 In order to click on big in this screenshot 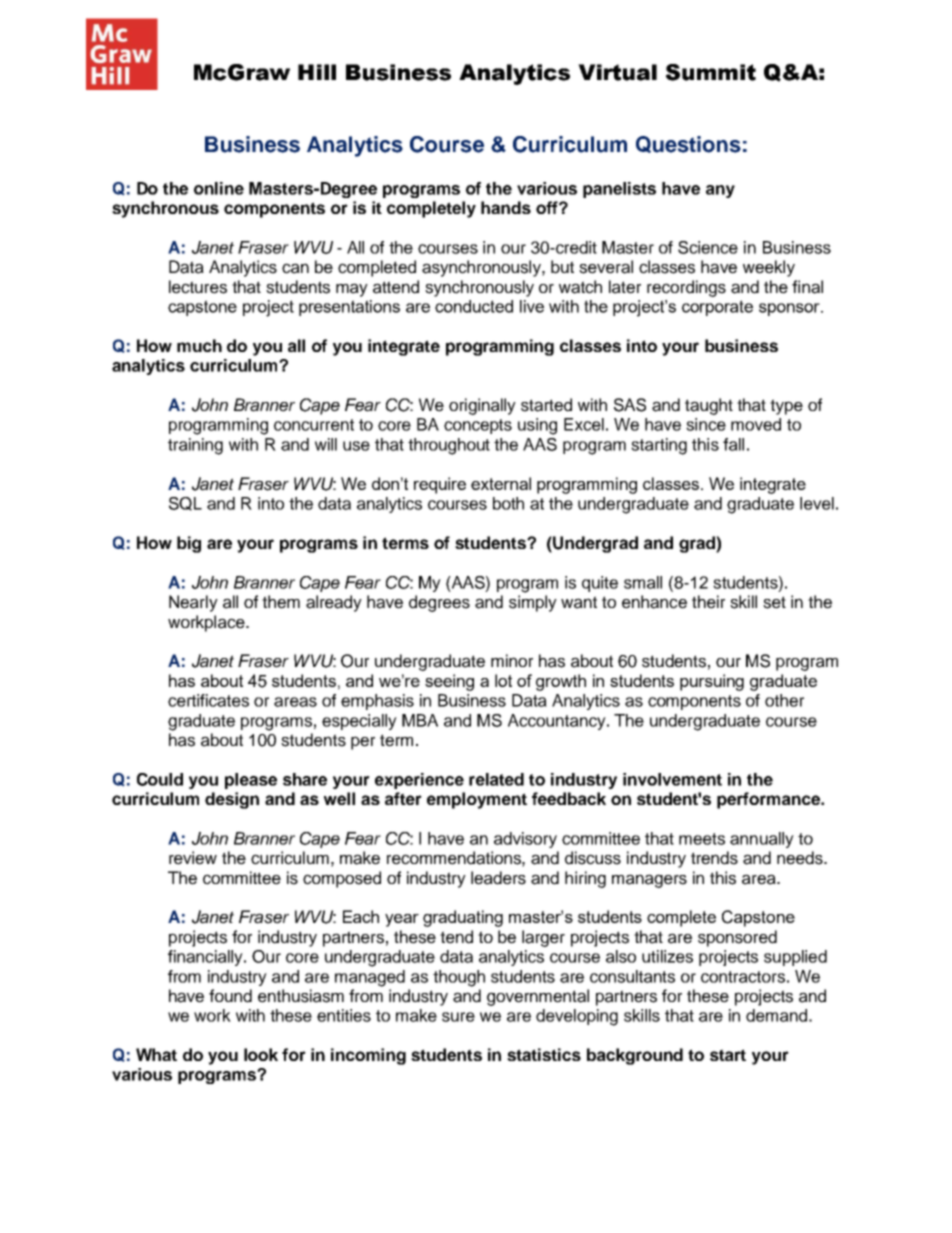, I will do `click(189, 544)`.
